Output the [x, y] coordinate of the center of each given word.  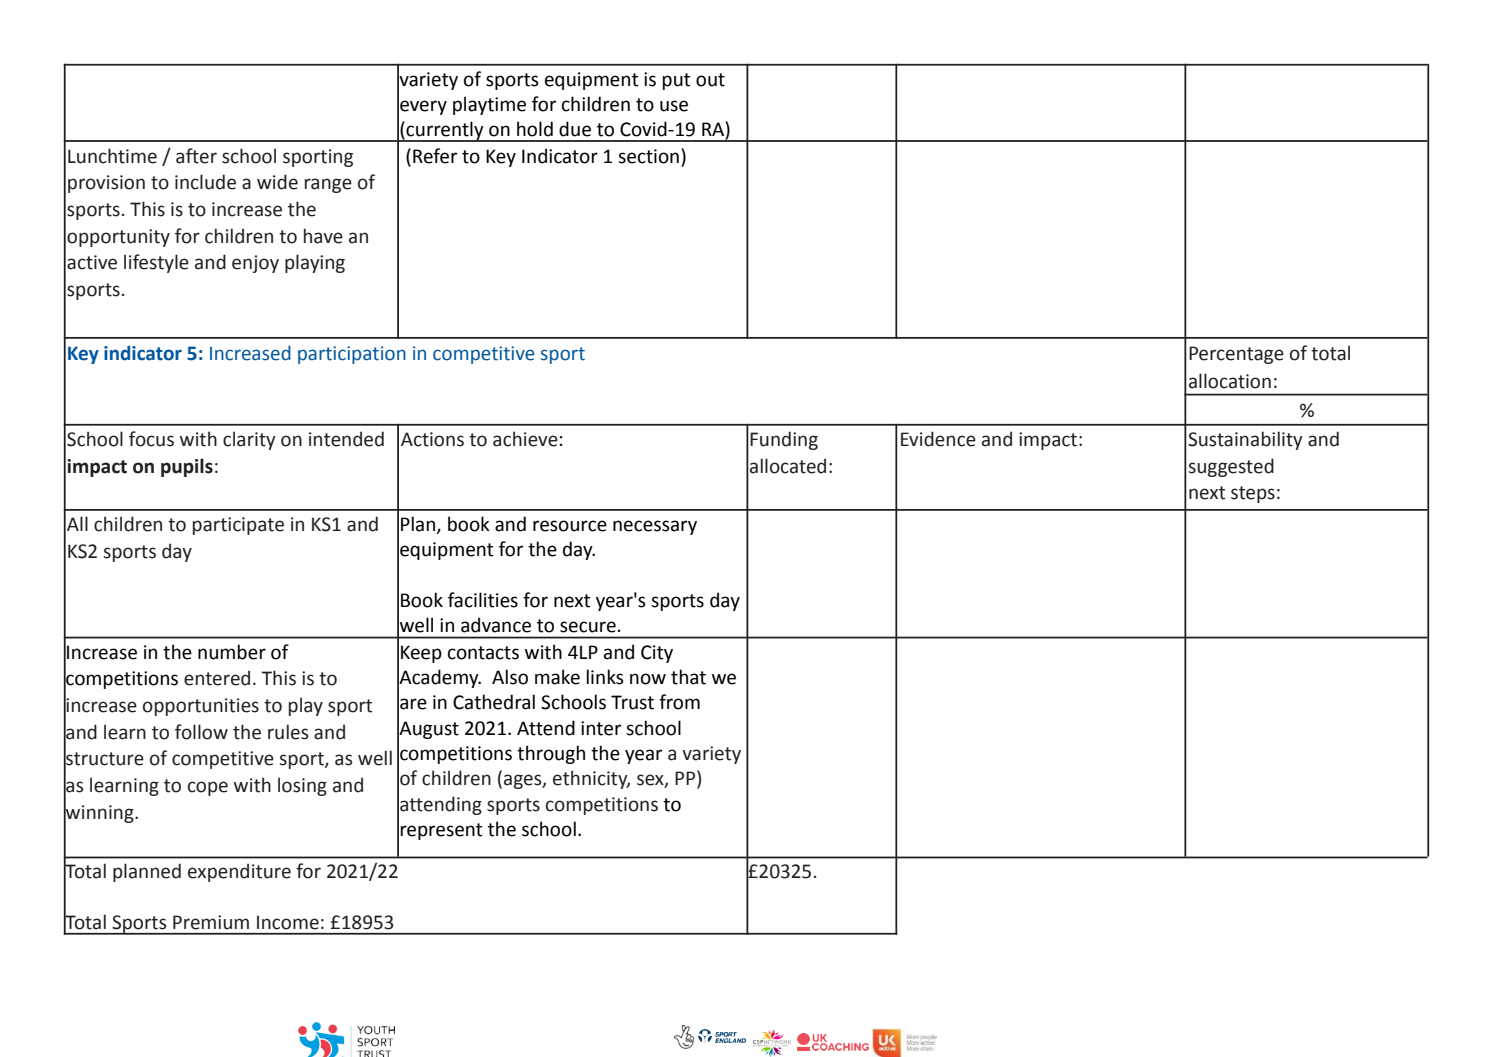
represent [441, 831]
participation [352, 355]
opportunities [201, 707]
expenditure [239, 872]
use [674, 106]
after [196, 156]
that [688, 677]
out [710, 80]
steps [1253, 494]
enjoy [255, 264]
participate [238, 526]
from [679, 702]
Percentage [1236, 355]
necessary [655, 527]
